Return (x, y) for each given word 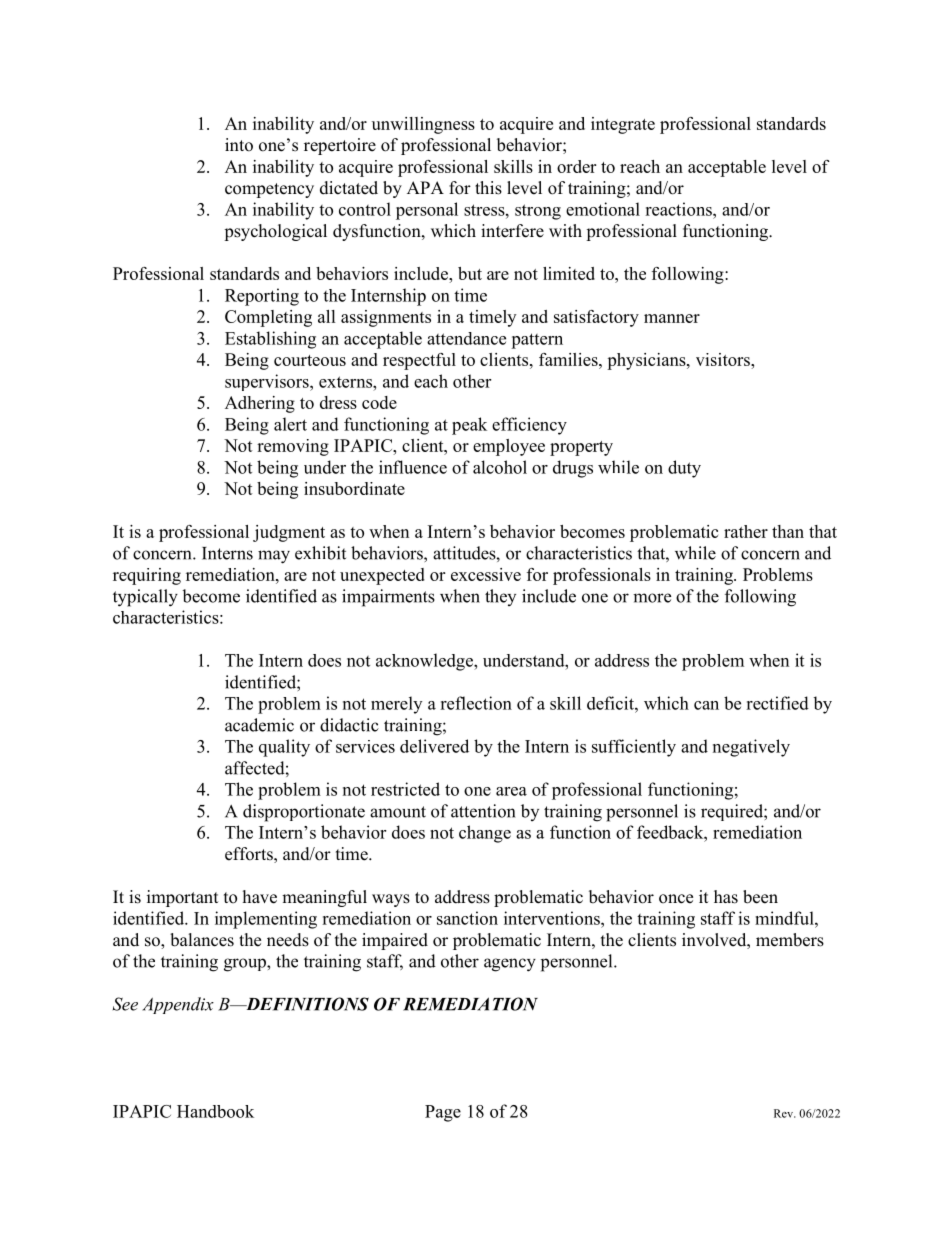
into (239, 145)
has (726, 897)
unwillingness (423, 125)
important (182, 898)
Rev (784, 1113)
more (652, 598)
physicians (647, 361)
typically (145, 598)
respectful (419, 361)
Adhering (260, 404)
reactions (679, 209)
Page (443, 1113)
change (485, 834)
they (500, 597)
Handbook (215, 1111)
